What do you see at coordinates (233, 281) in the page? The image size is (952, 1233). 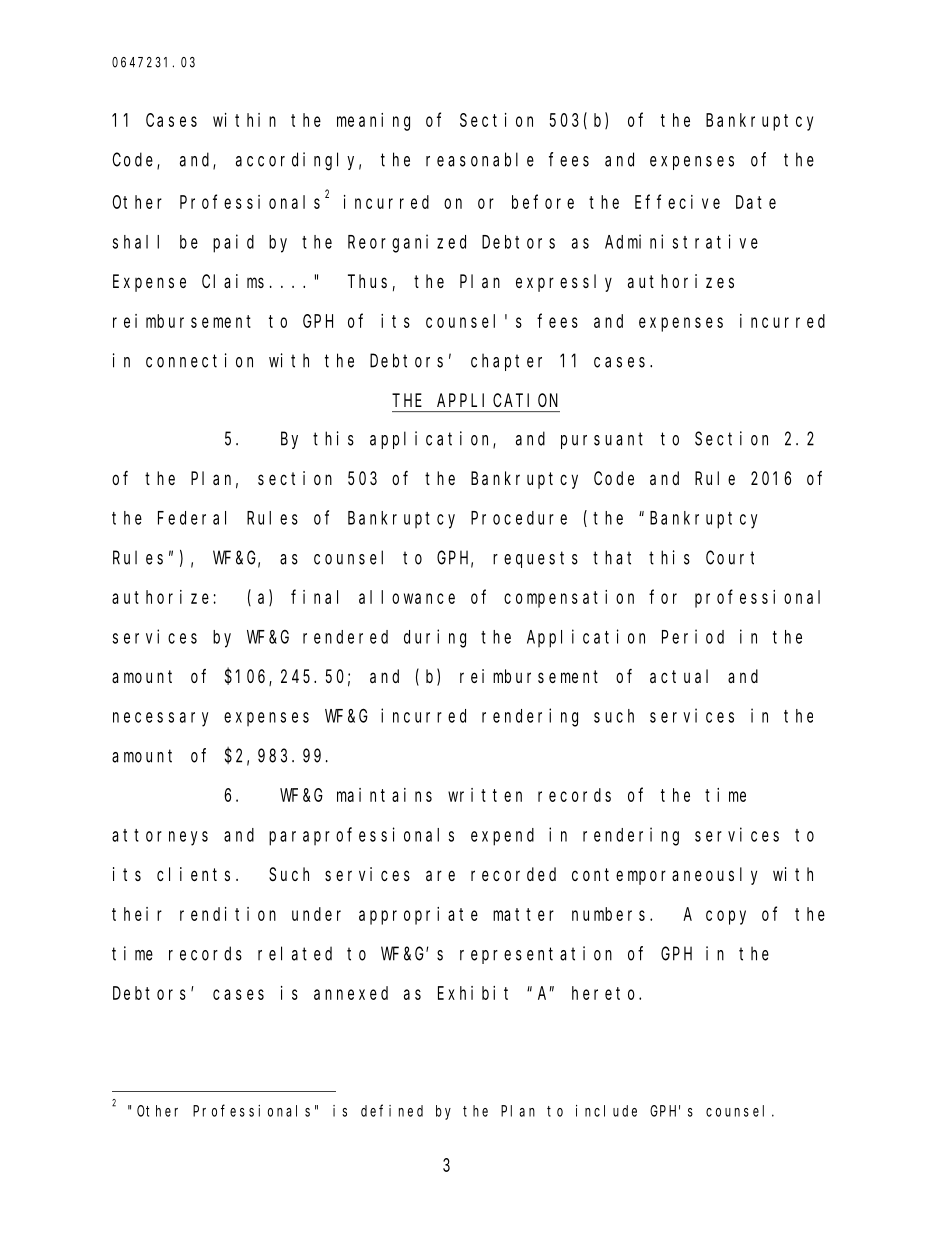 I see `Claims` at bounding box center [233, 281].
